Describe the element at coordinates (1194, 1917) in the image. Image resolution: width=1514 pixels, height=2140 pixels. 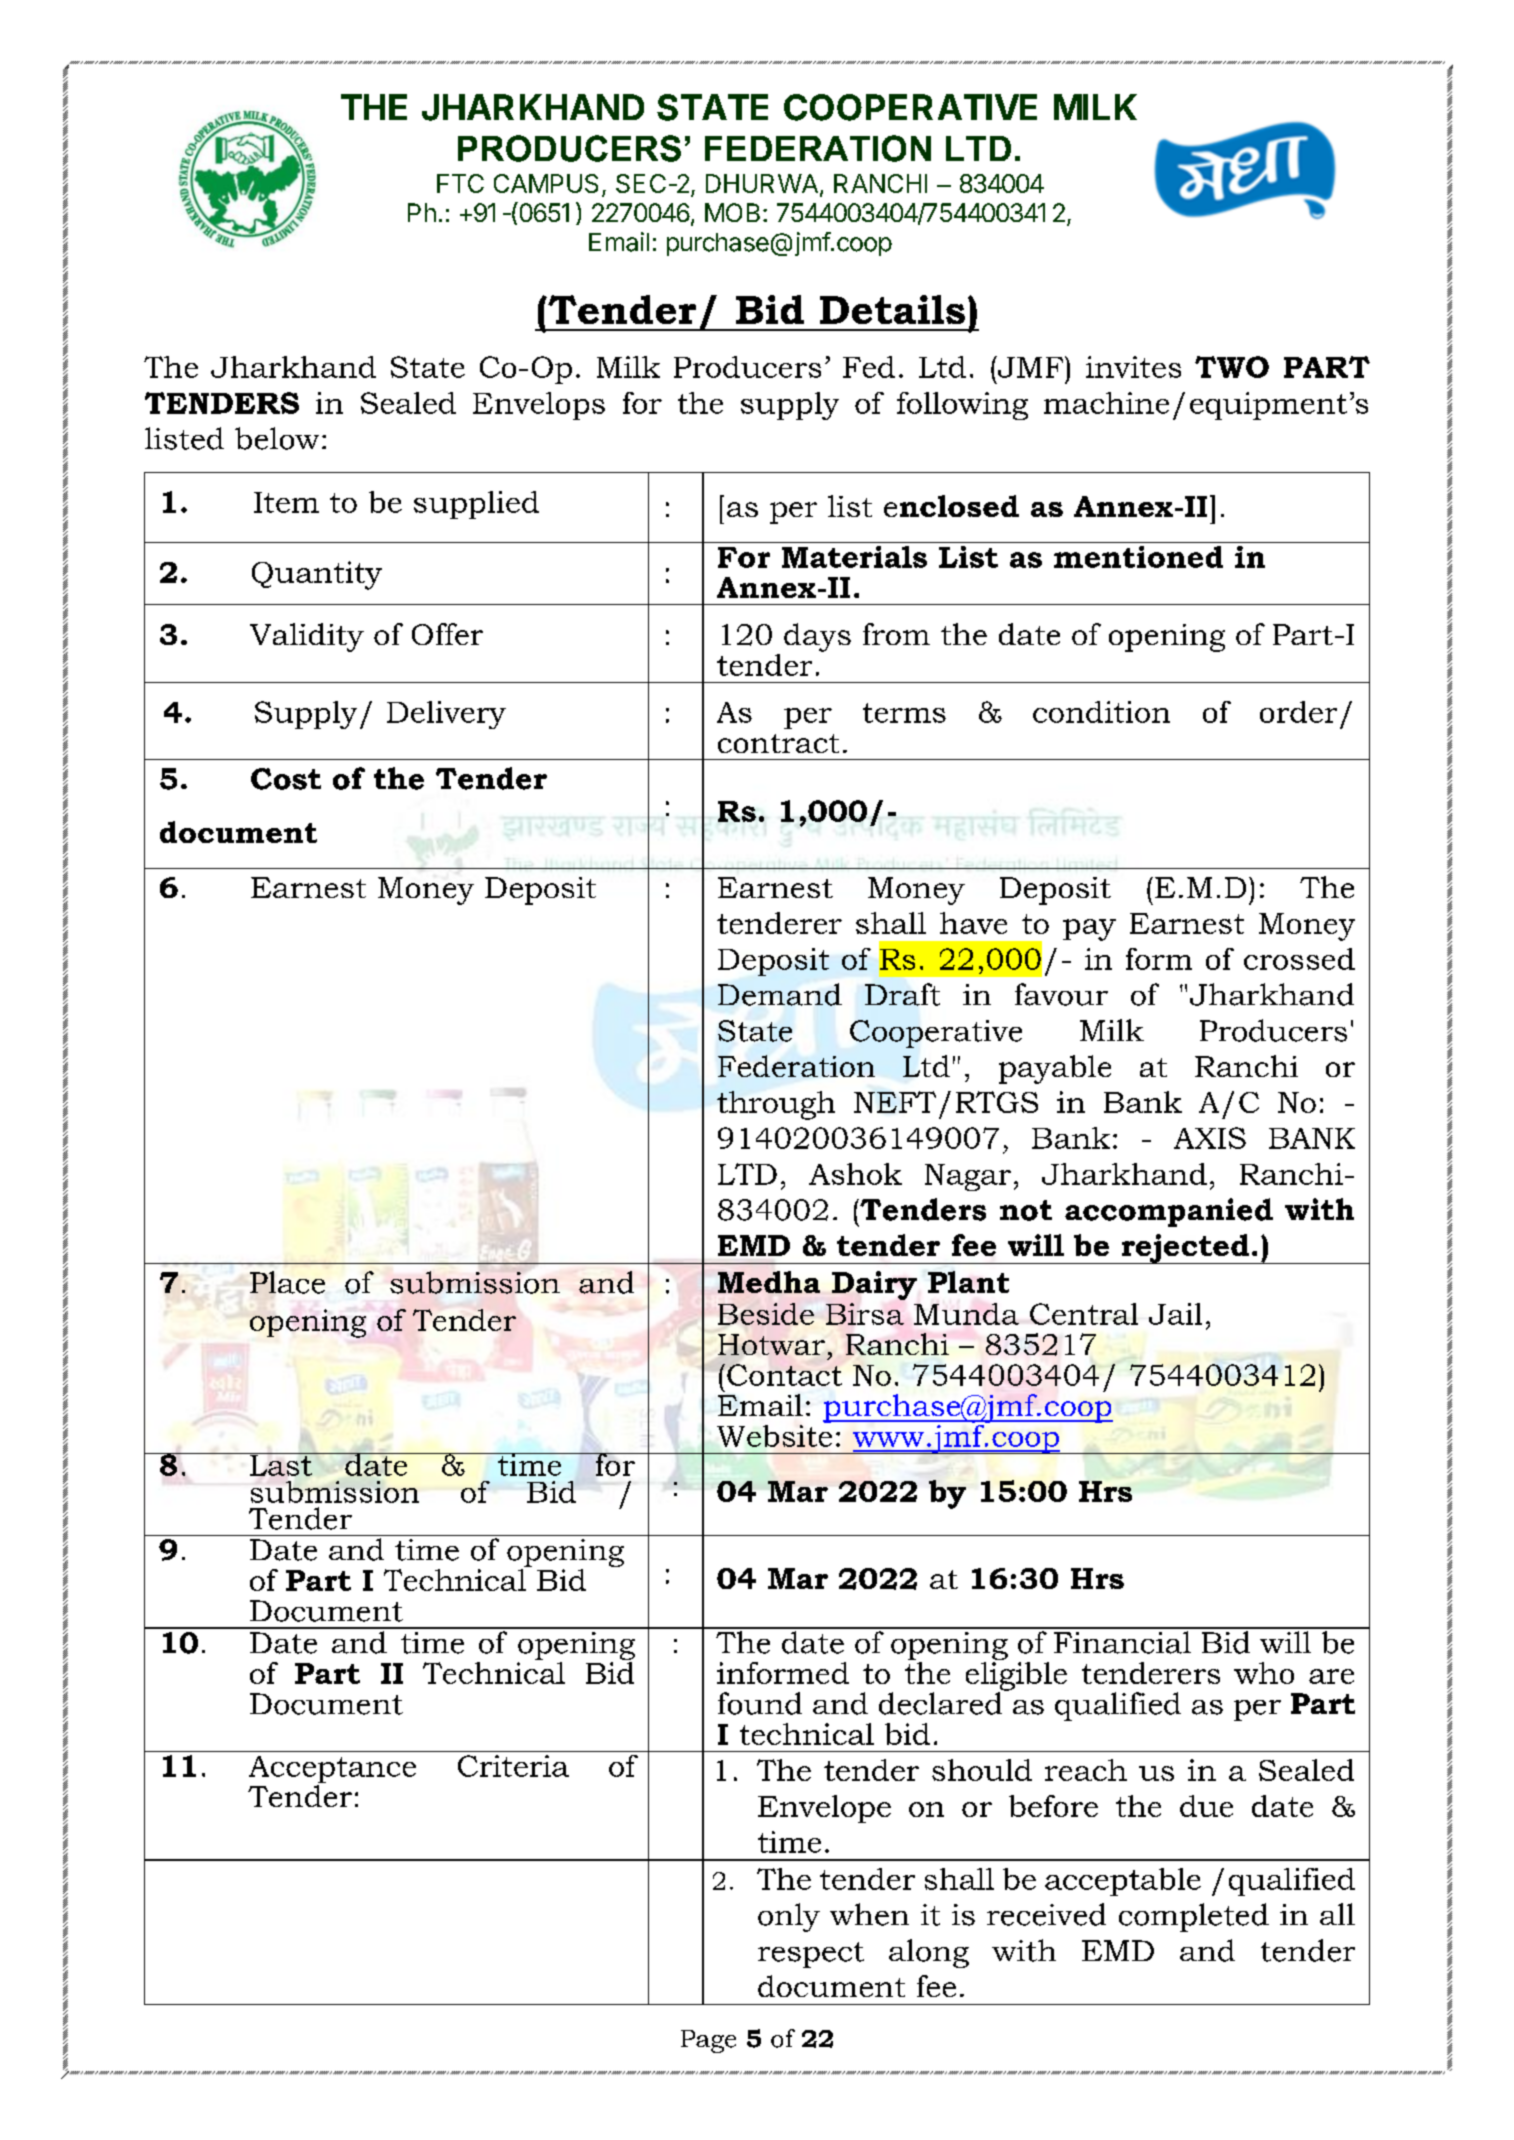
I see `completed` at that location.
